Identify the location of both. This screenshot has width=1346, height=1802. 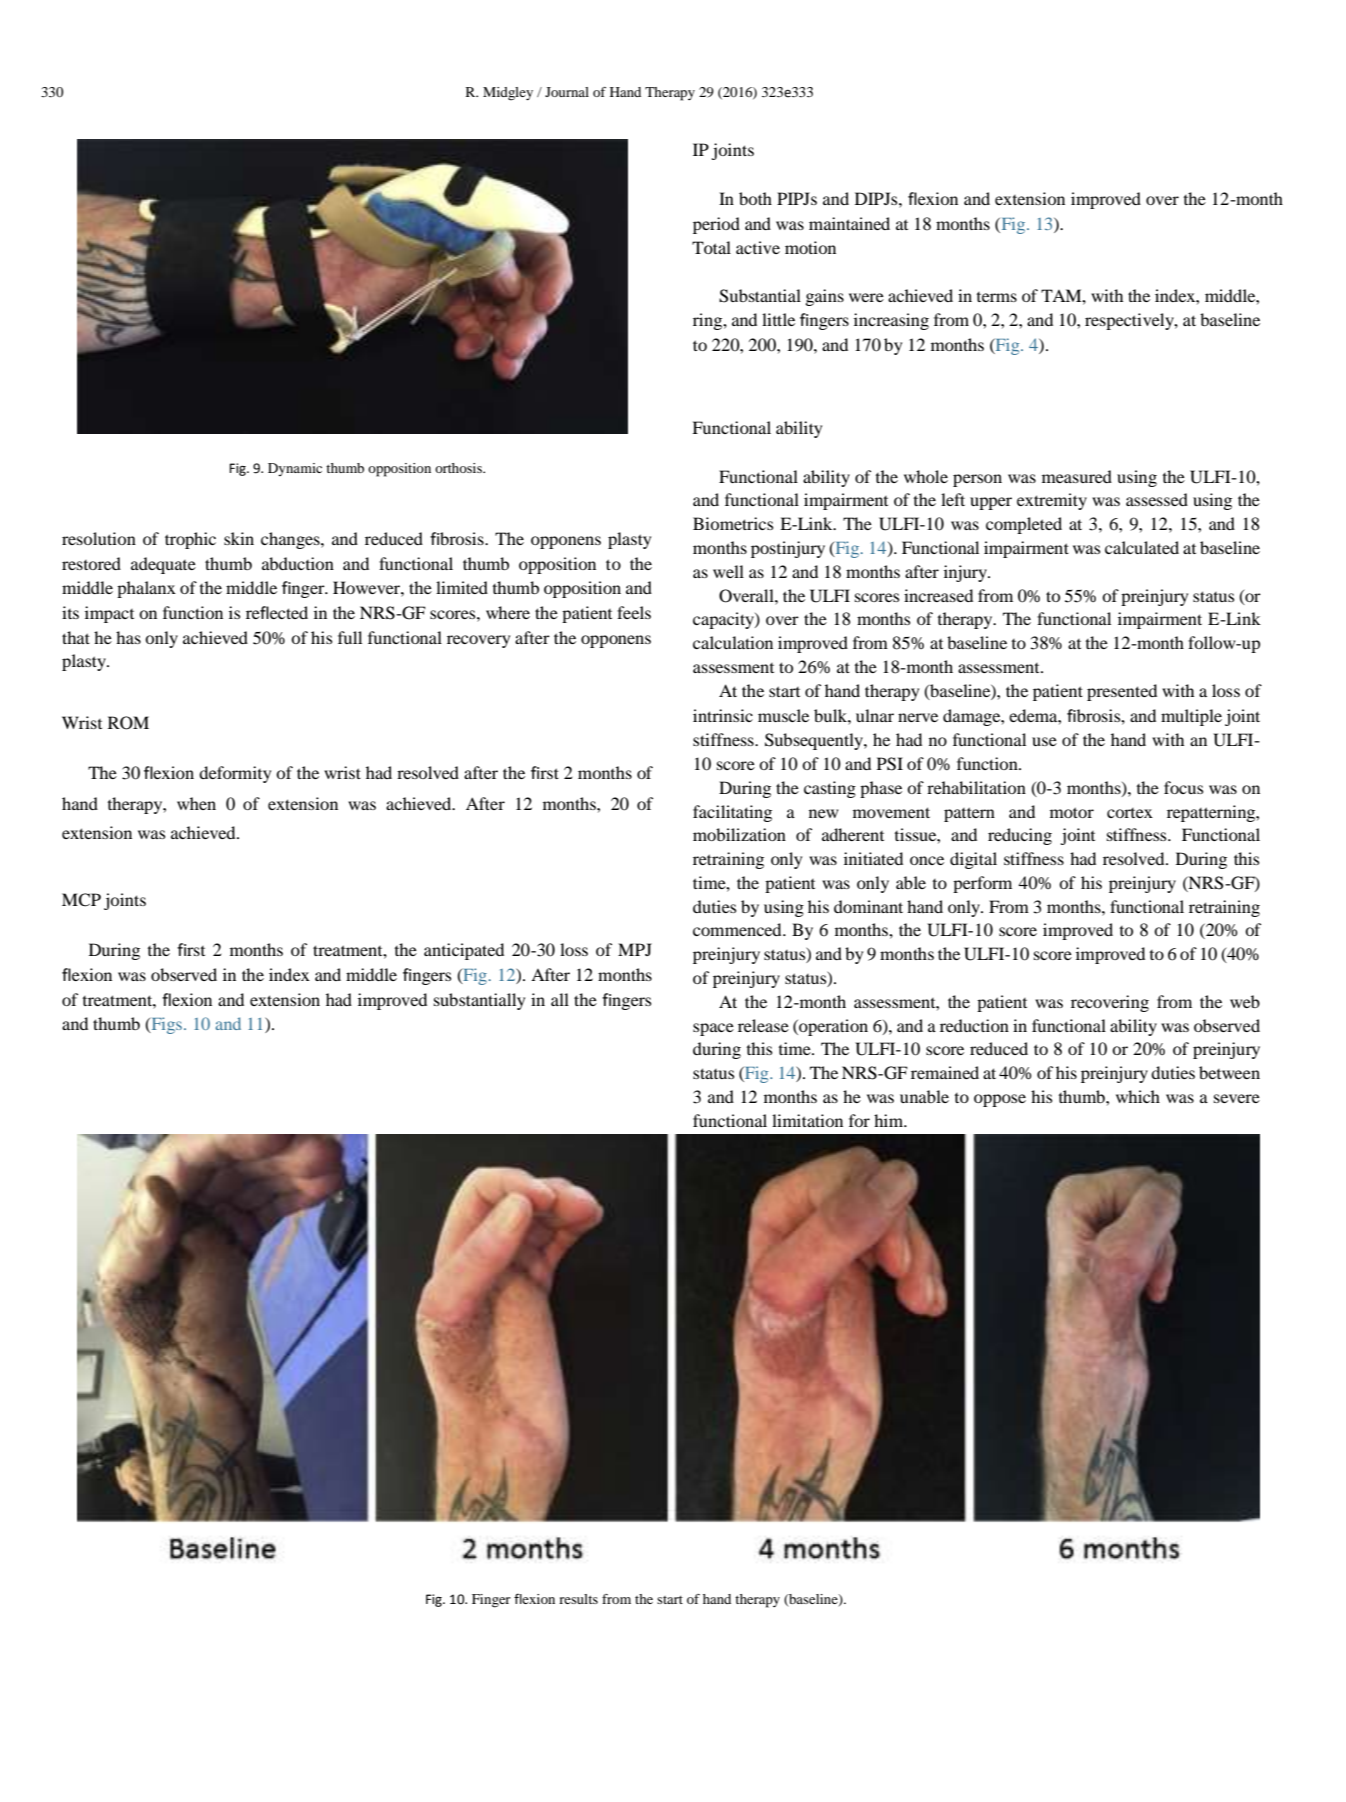
(755, 198).
